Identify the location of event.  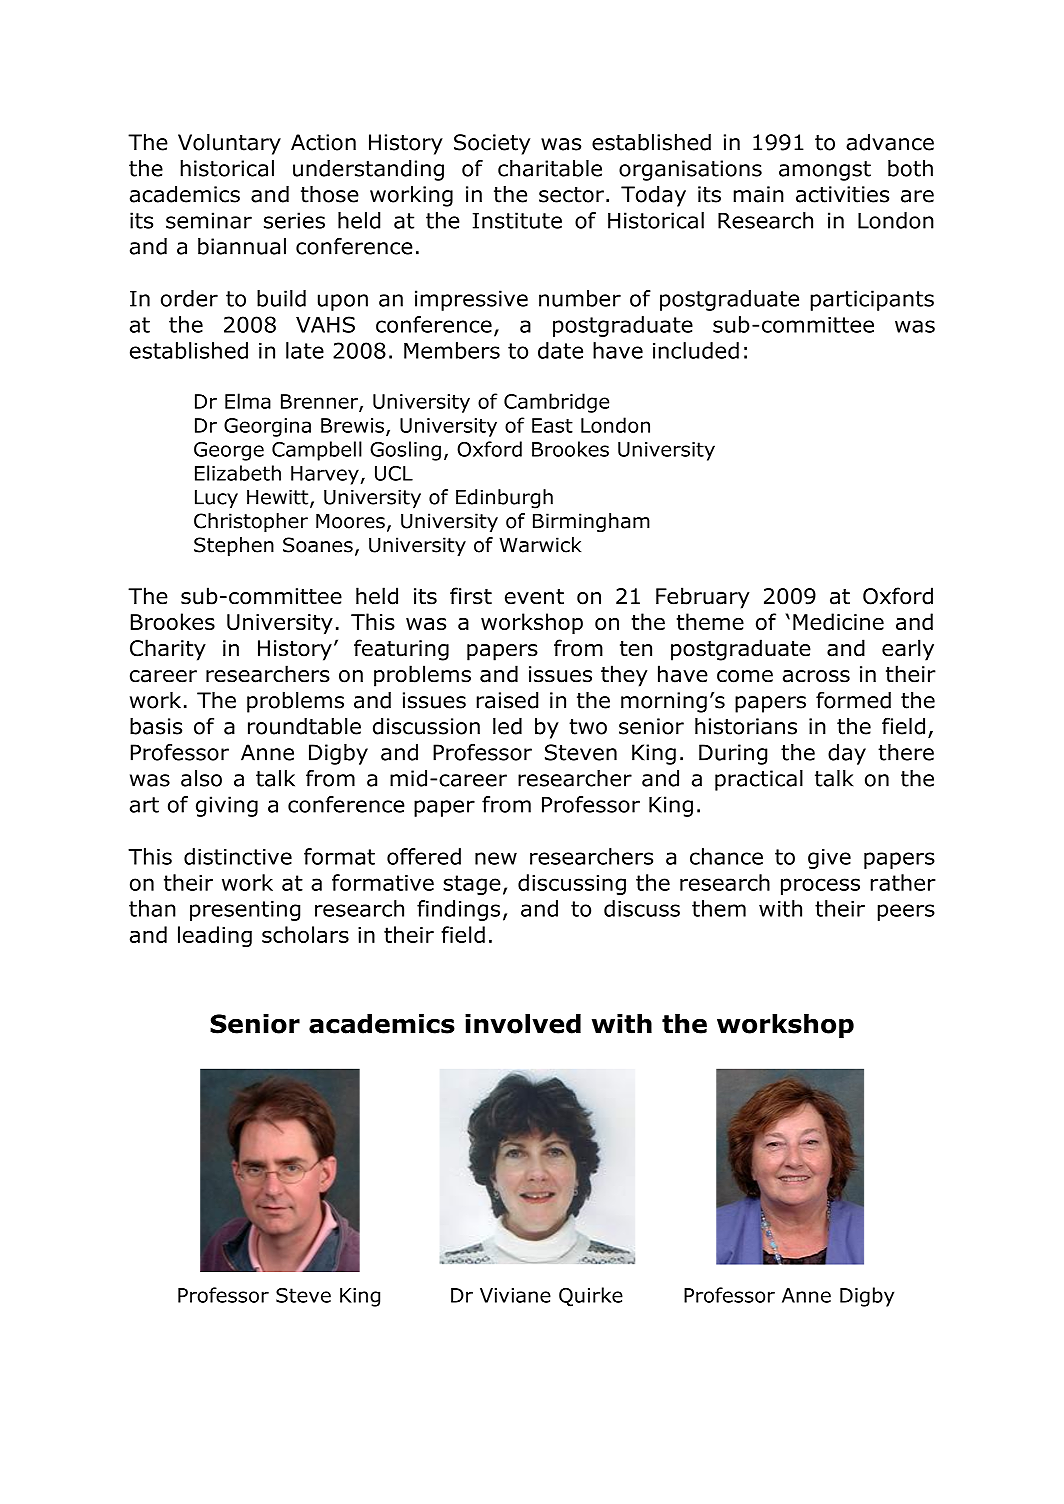
(534, 597).
